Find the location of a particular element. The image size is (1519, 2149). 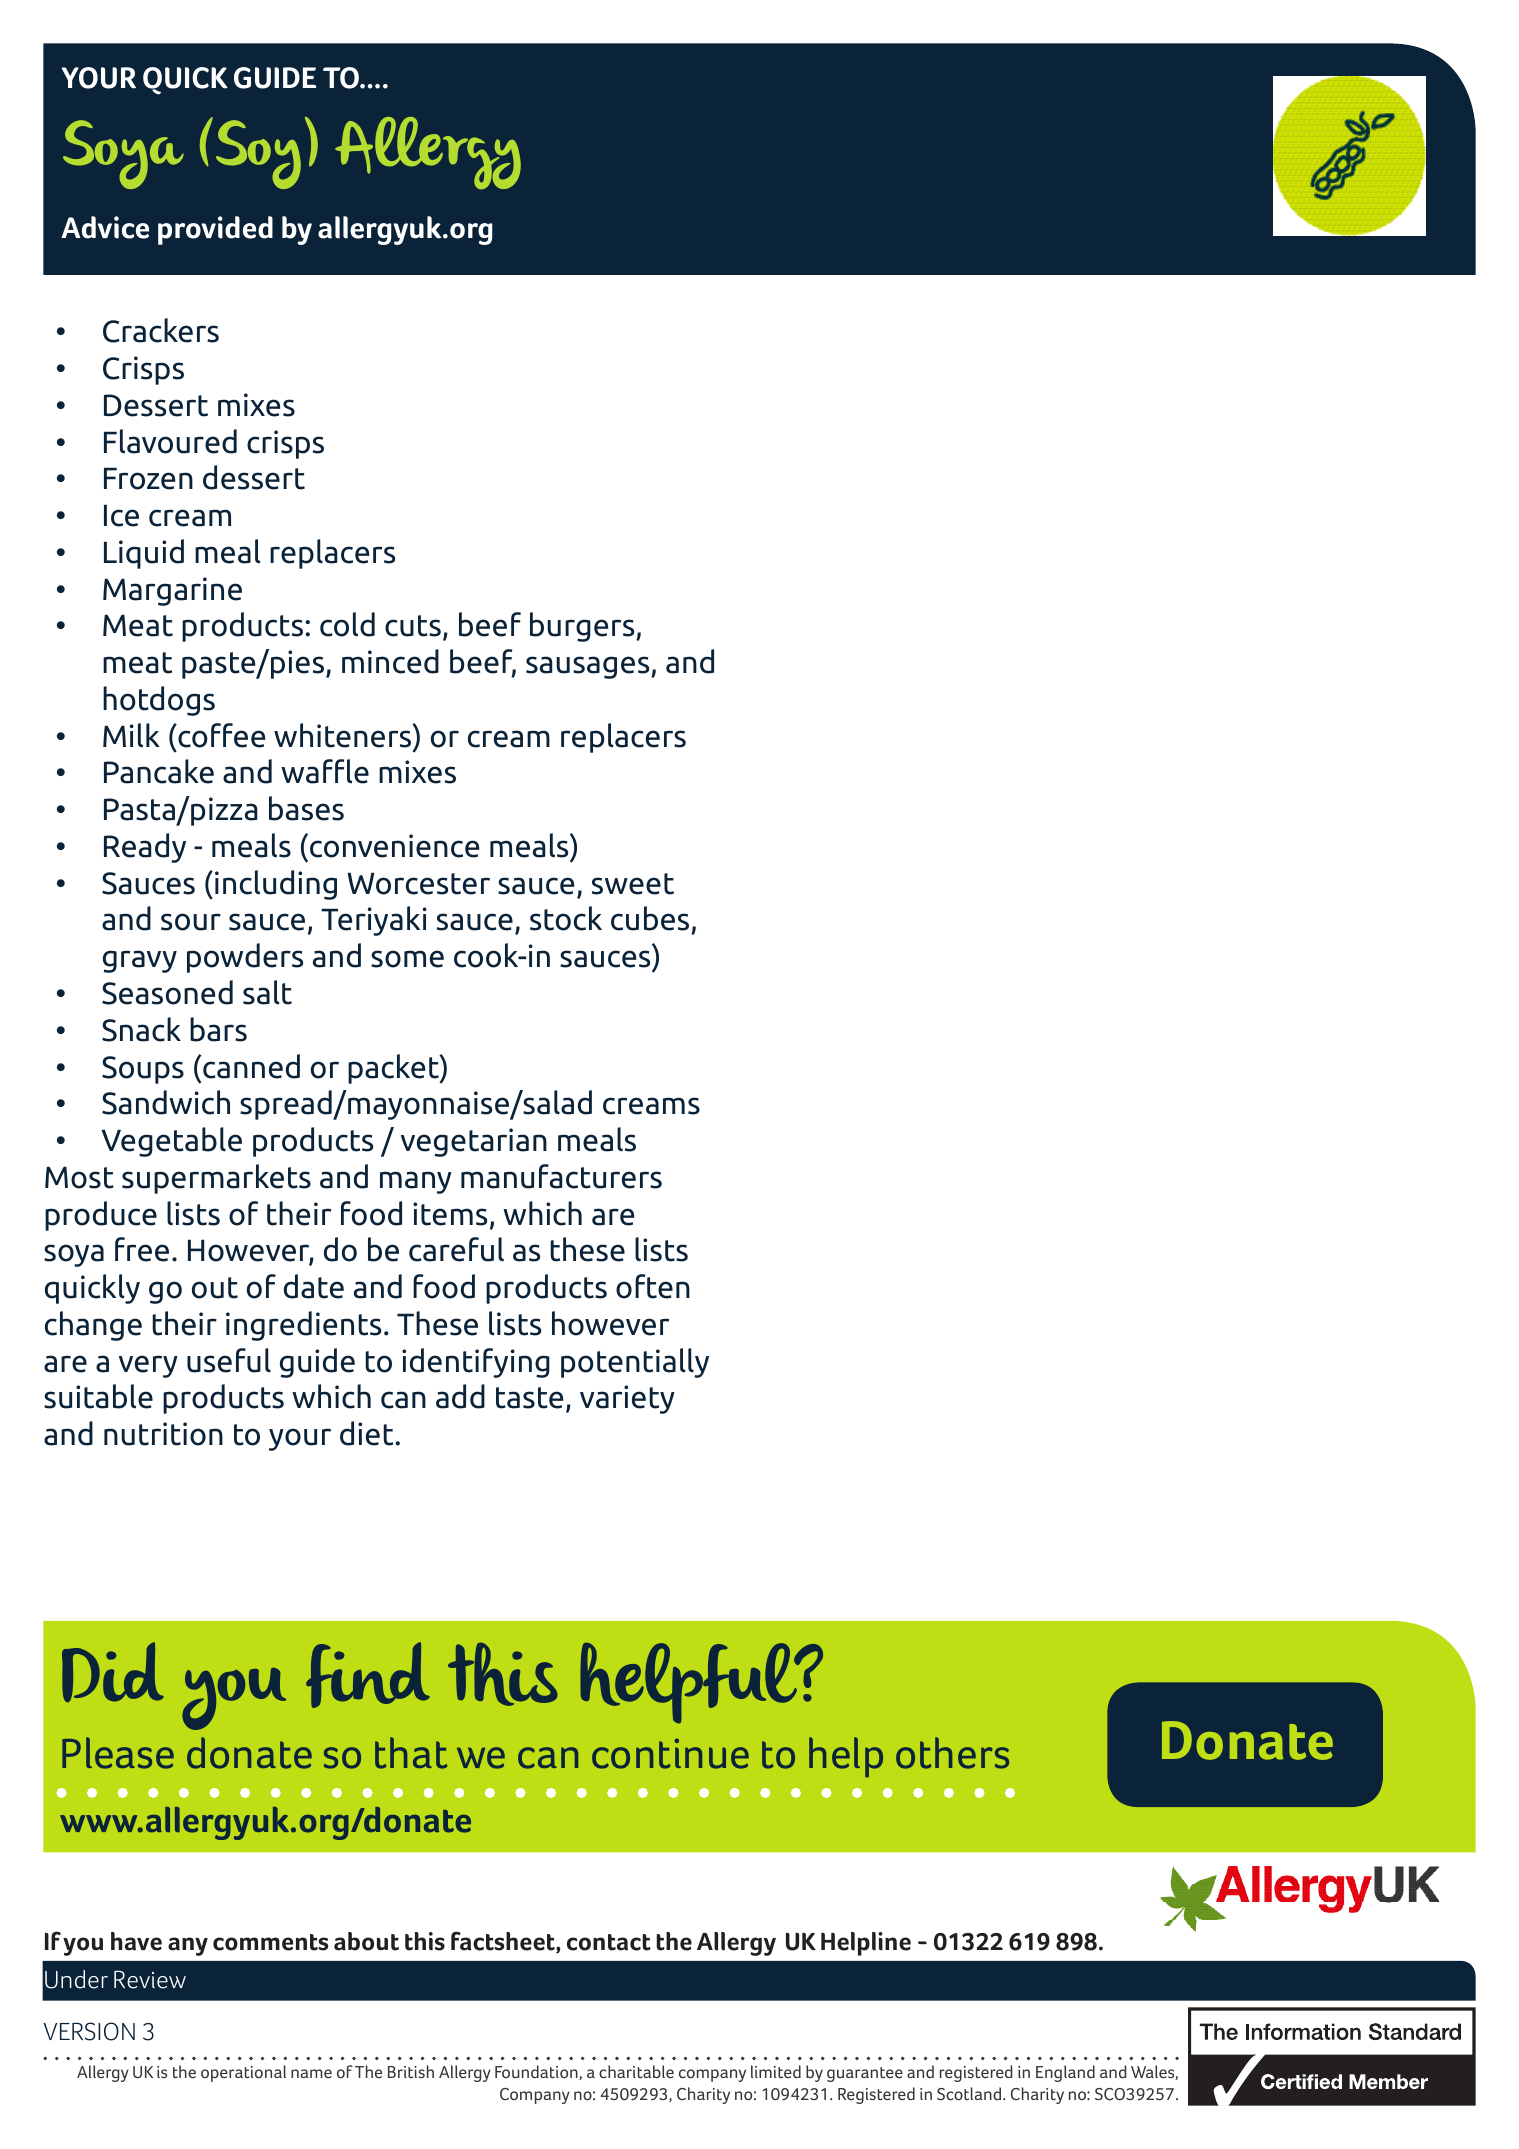

often is located at coordinates (653, 1286).
